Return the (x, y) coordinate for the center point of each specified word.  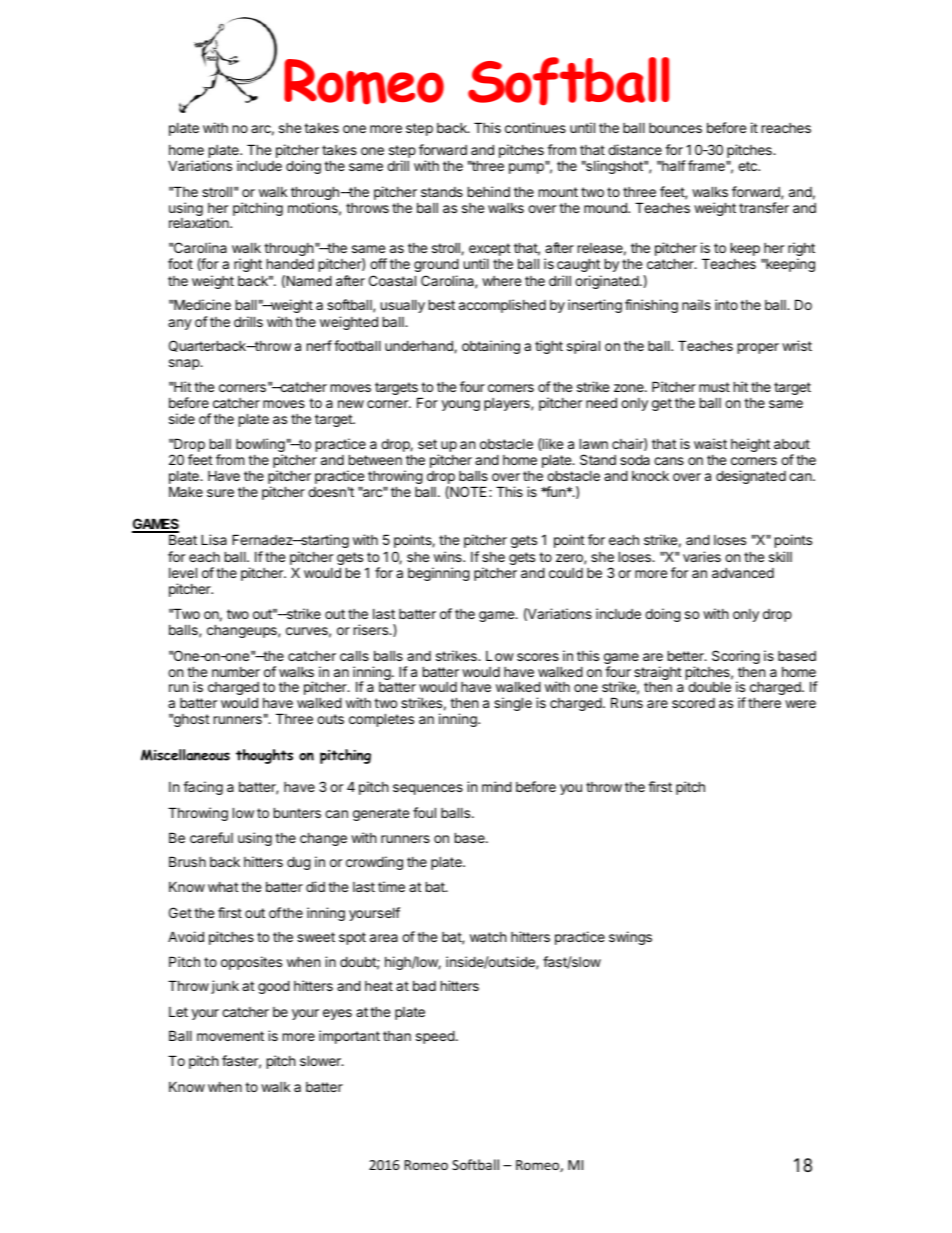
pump (527, 168)
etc (748, 166)
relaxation (200, 222)
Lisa (214, 539)
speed (435, 1037)
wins (449, 556)
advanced (743, 572)
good (274, 987)
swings (630, 938)
